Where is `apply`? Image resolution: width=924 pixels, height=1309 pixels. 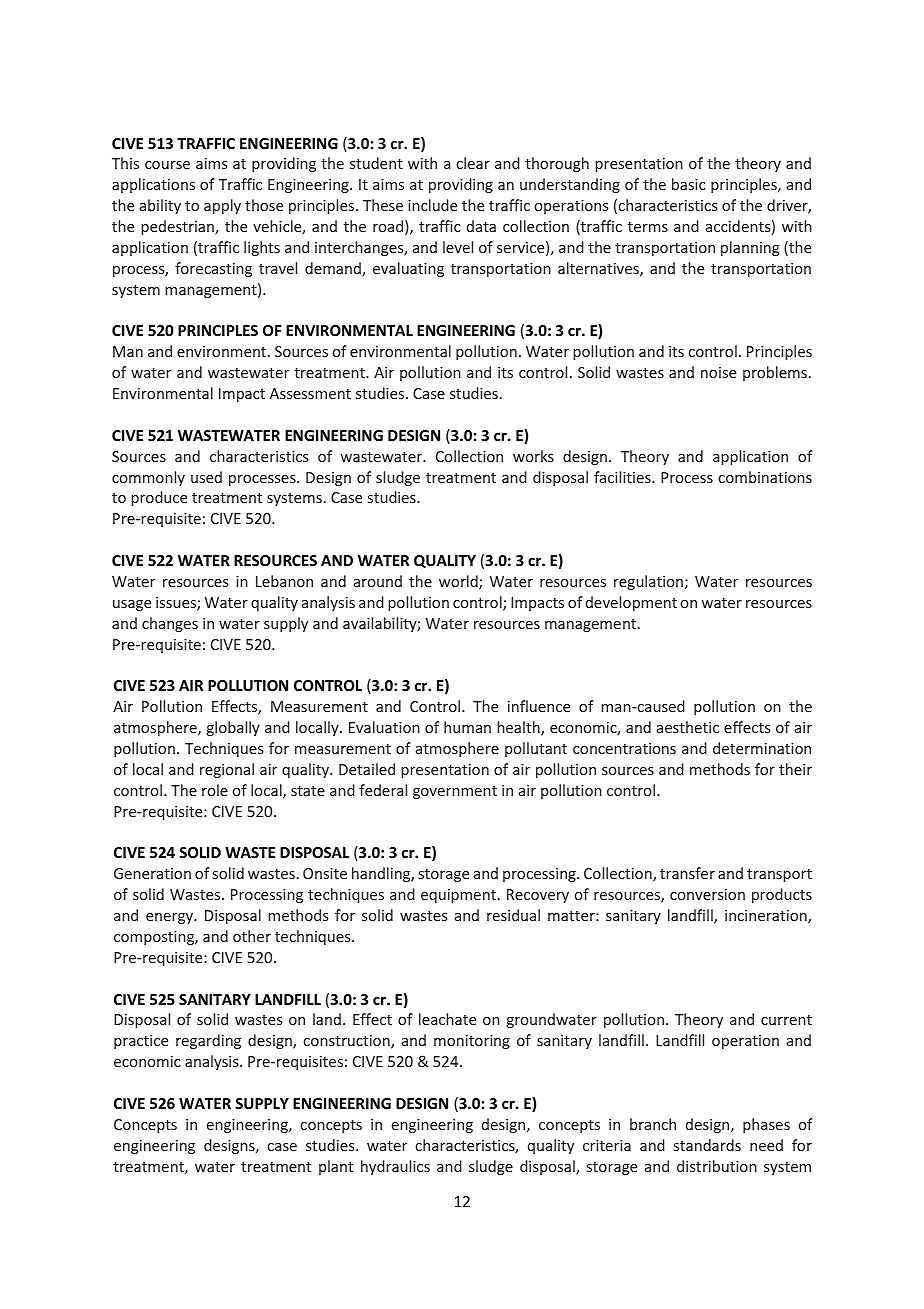
apply is located at coordinates (222, 206).
